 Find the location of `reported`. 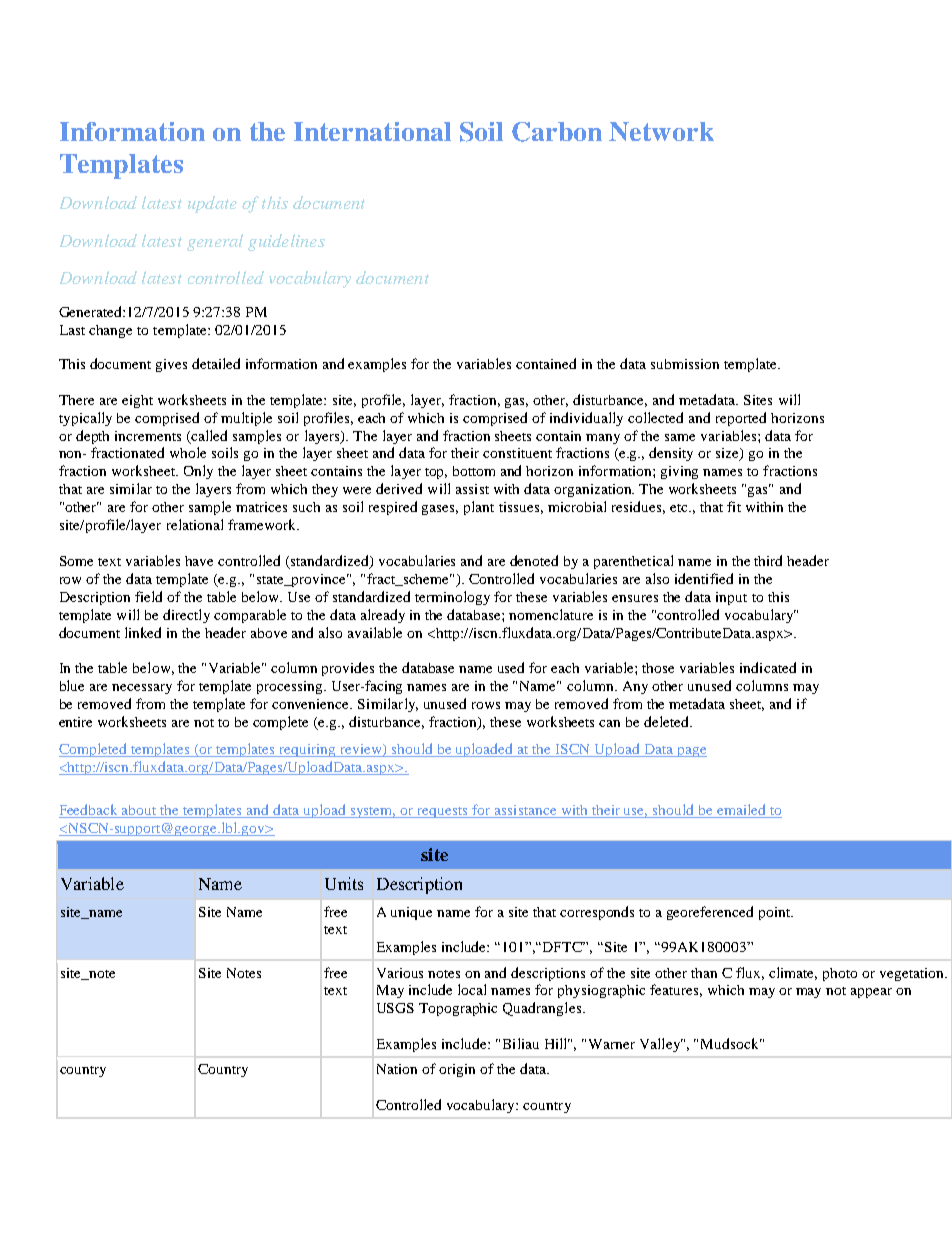

reported is located at coordinates (741, 419).
